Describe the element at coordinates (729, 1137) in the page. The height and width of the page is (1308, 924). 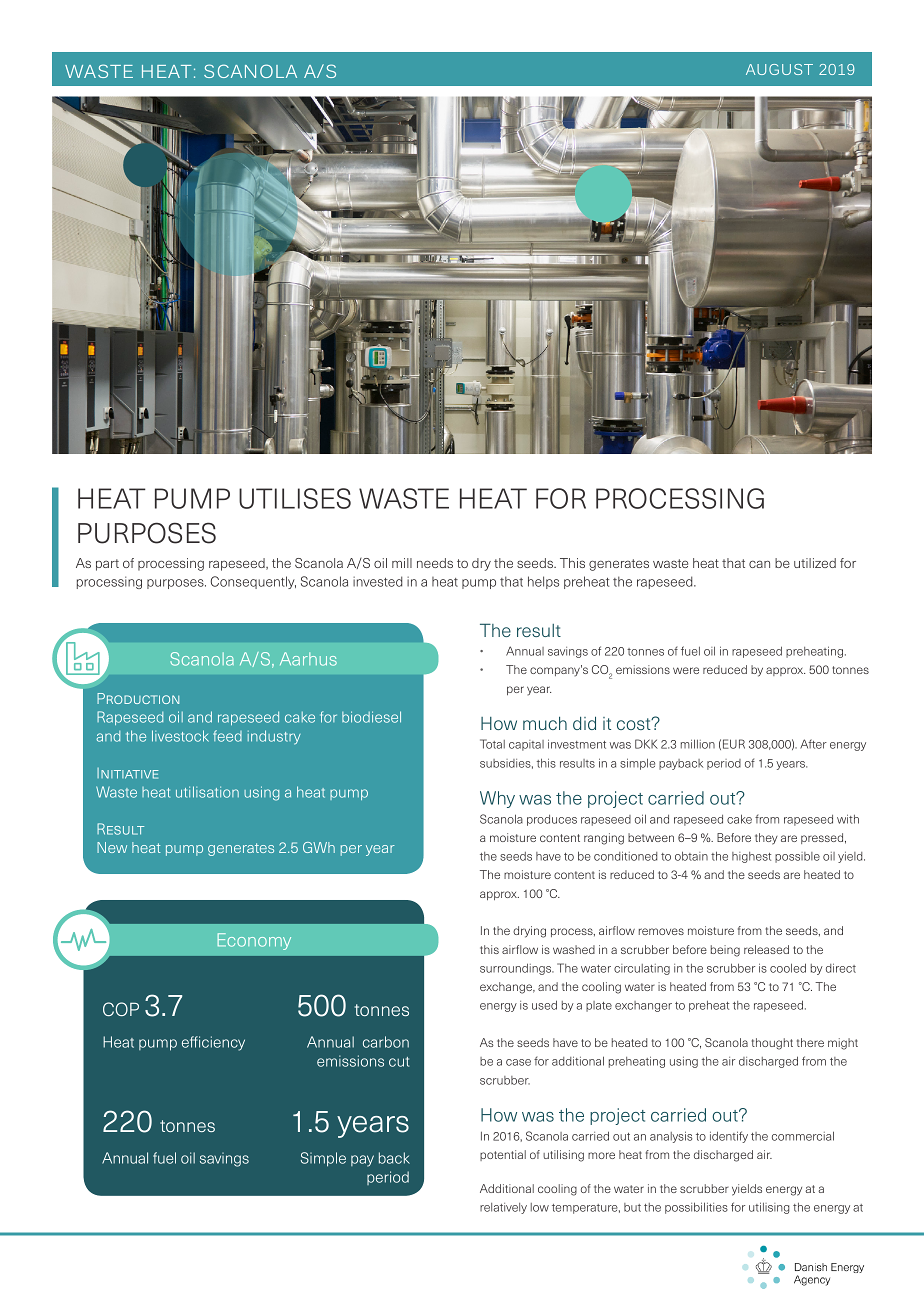
I see `identify` at that location.
